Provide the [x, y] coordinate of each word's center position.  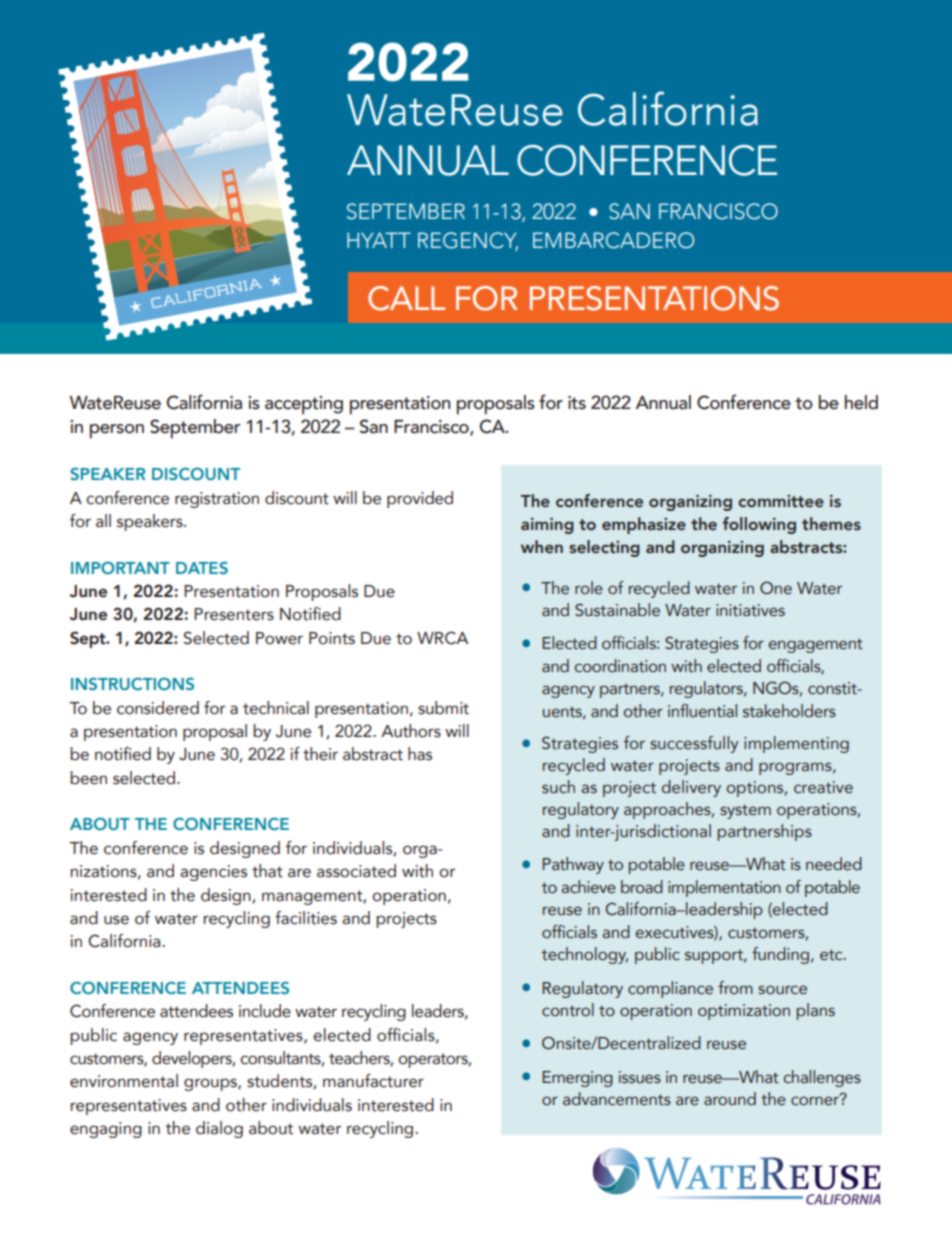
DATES [202, 567]
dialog [219, 1129]
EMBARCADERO [613, 240]
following [759, 525]
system [745, 811]
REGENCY [468, 241]
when [542, 547]
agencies [213, 873]
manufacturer [373, 1081]
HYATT [379, 240]
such [558, 787]
